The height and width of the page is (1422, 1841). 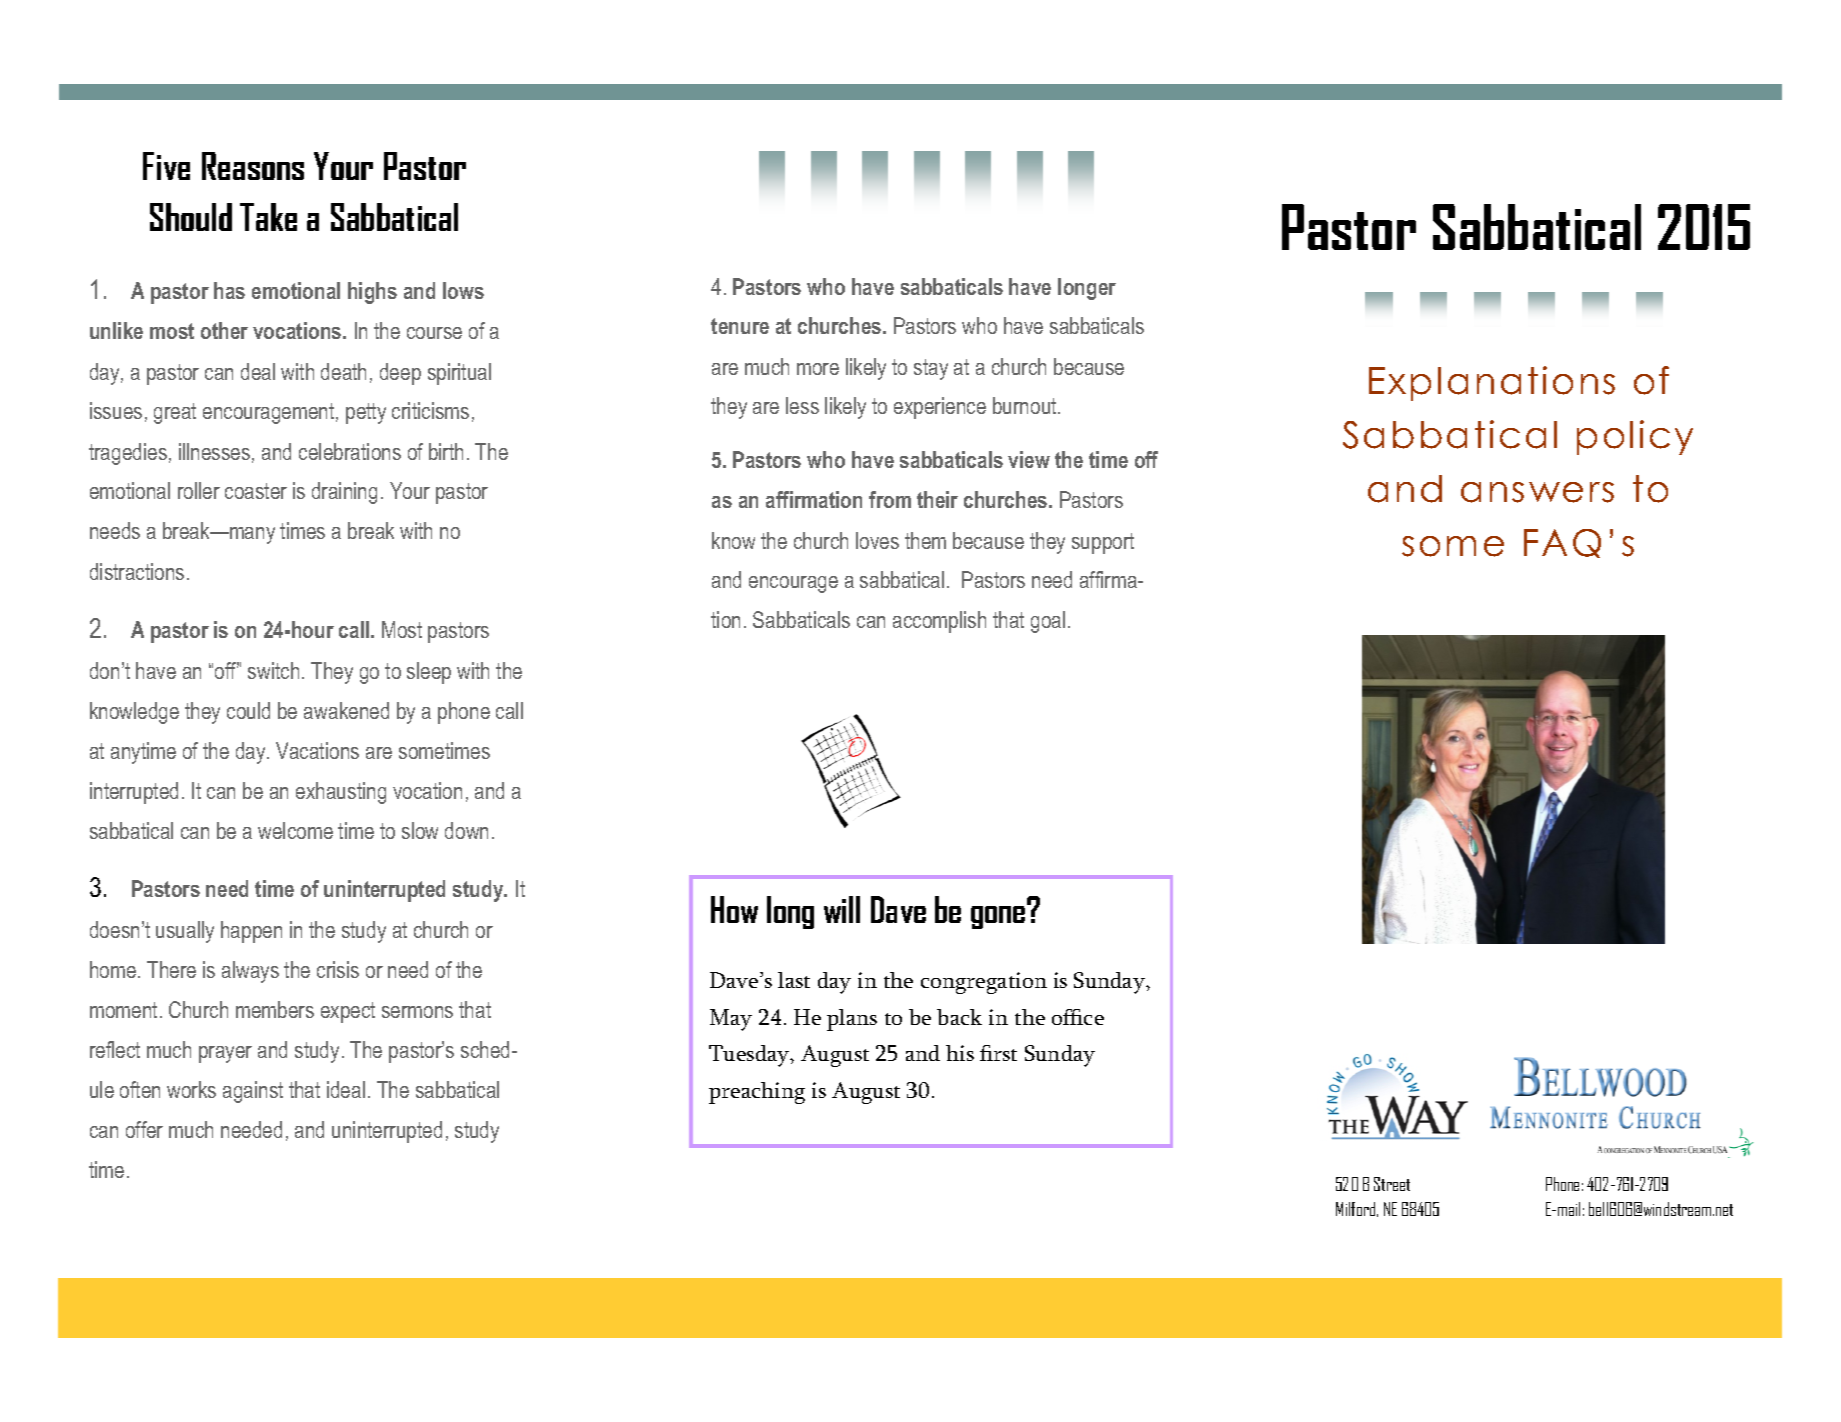 What do you see at coordinates (999, 916) in the page?
I see `gone` at bounding box center [999, 916].
